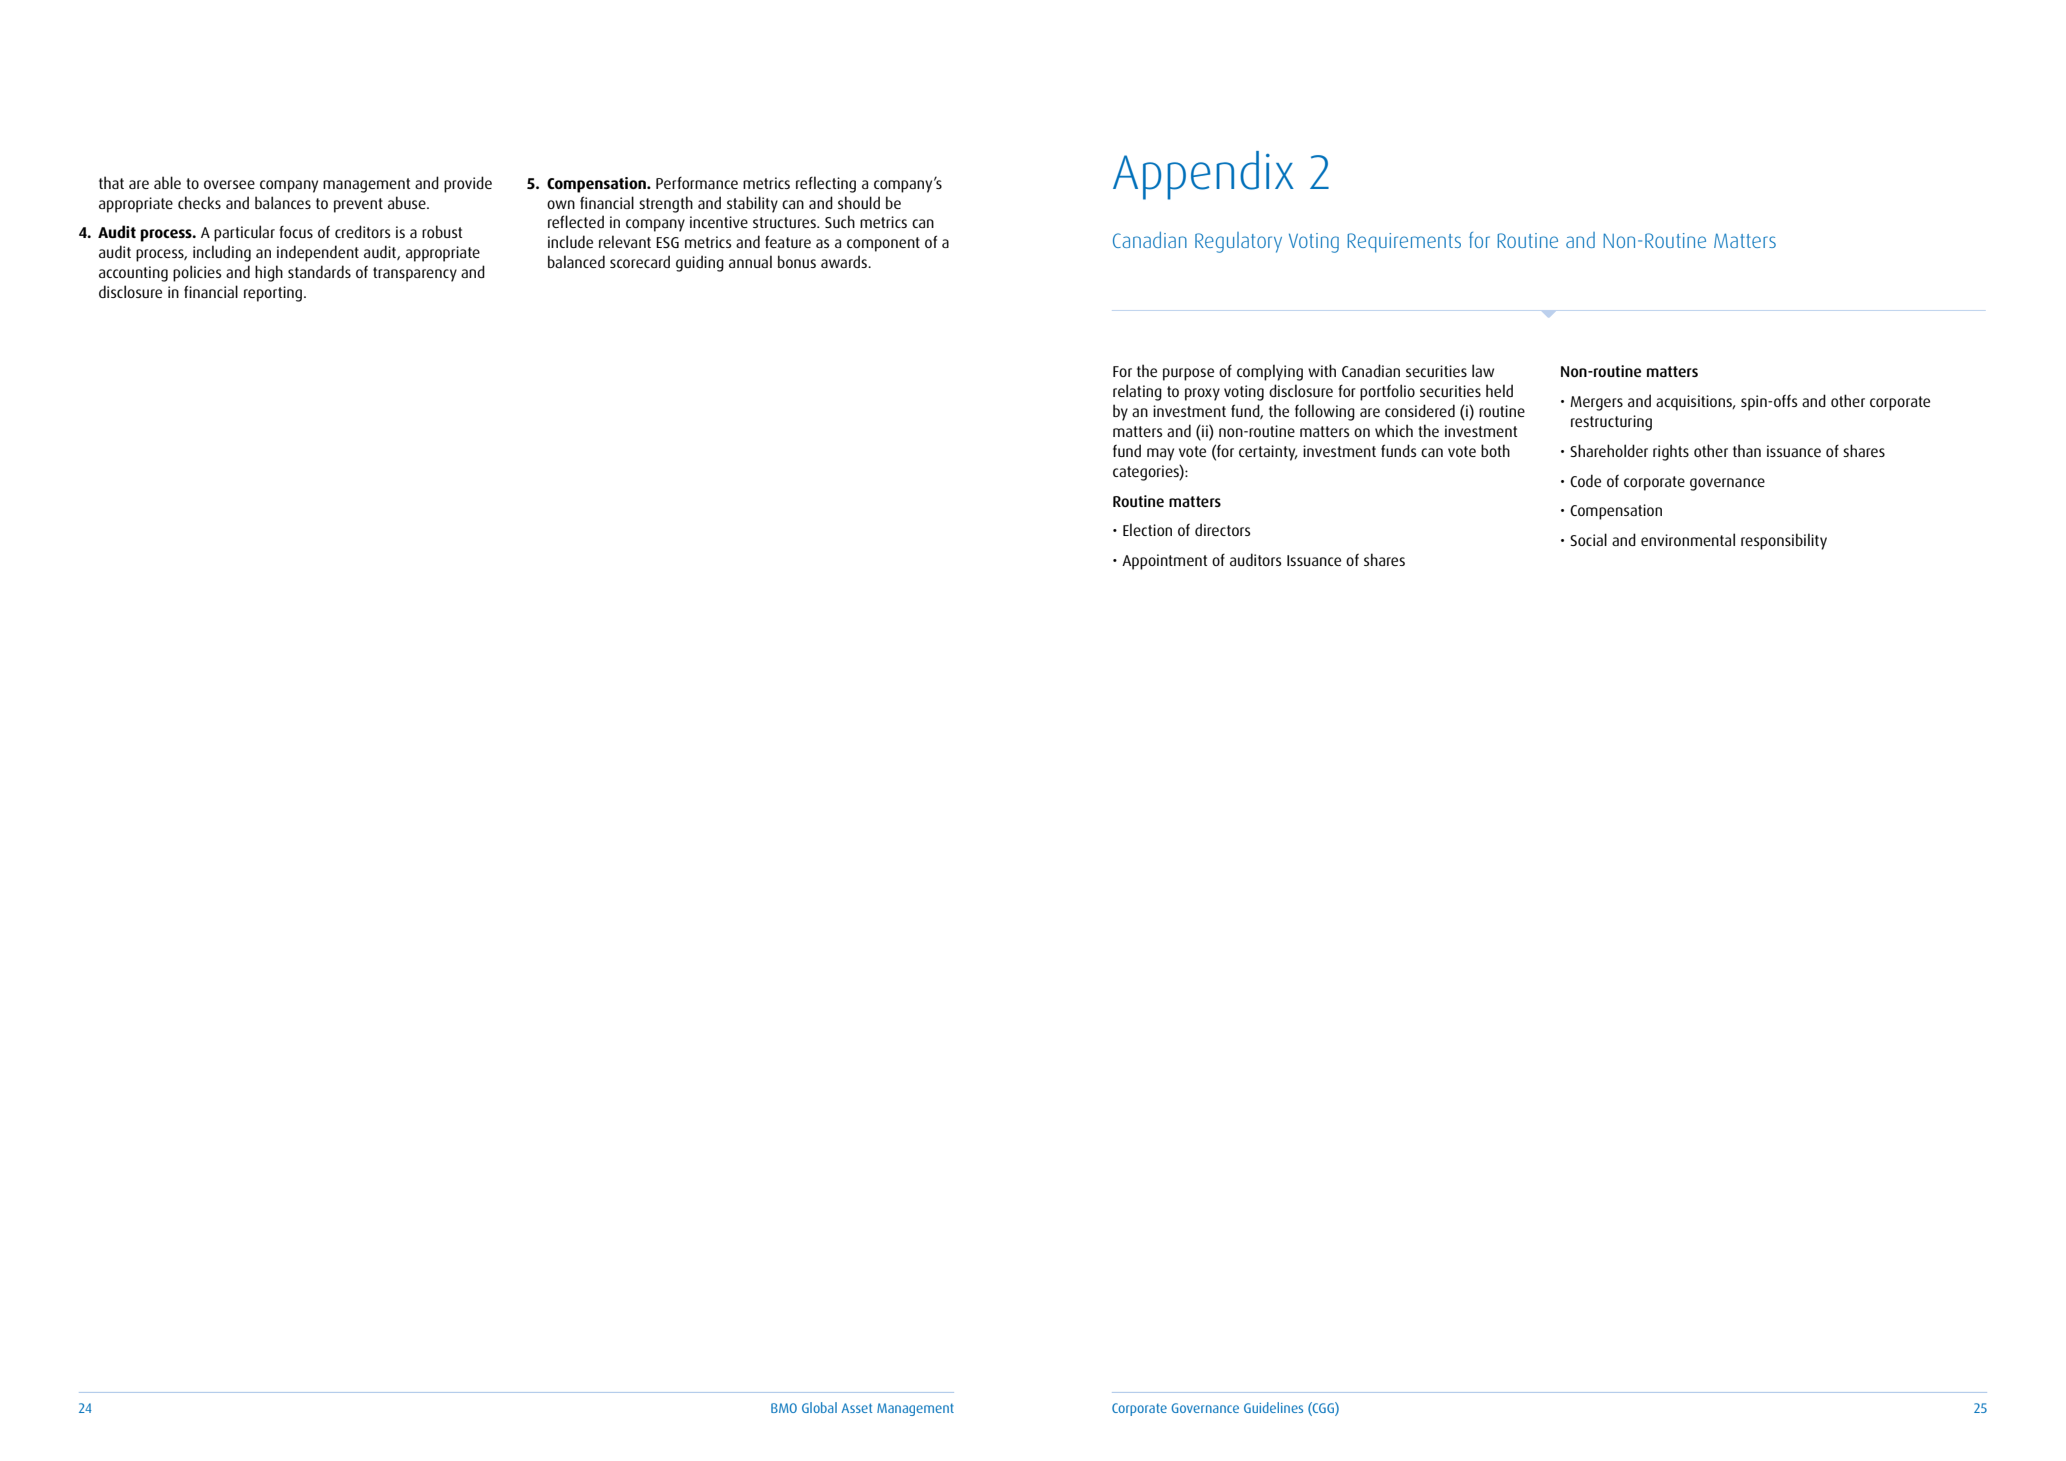 The width and height of the document is (2066, 1461). Describe the element at coordinates (819, 1407) in the document. I see `Global` at that location.
